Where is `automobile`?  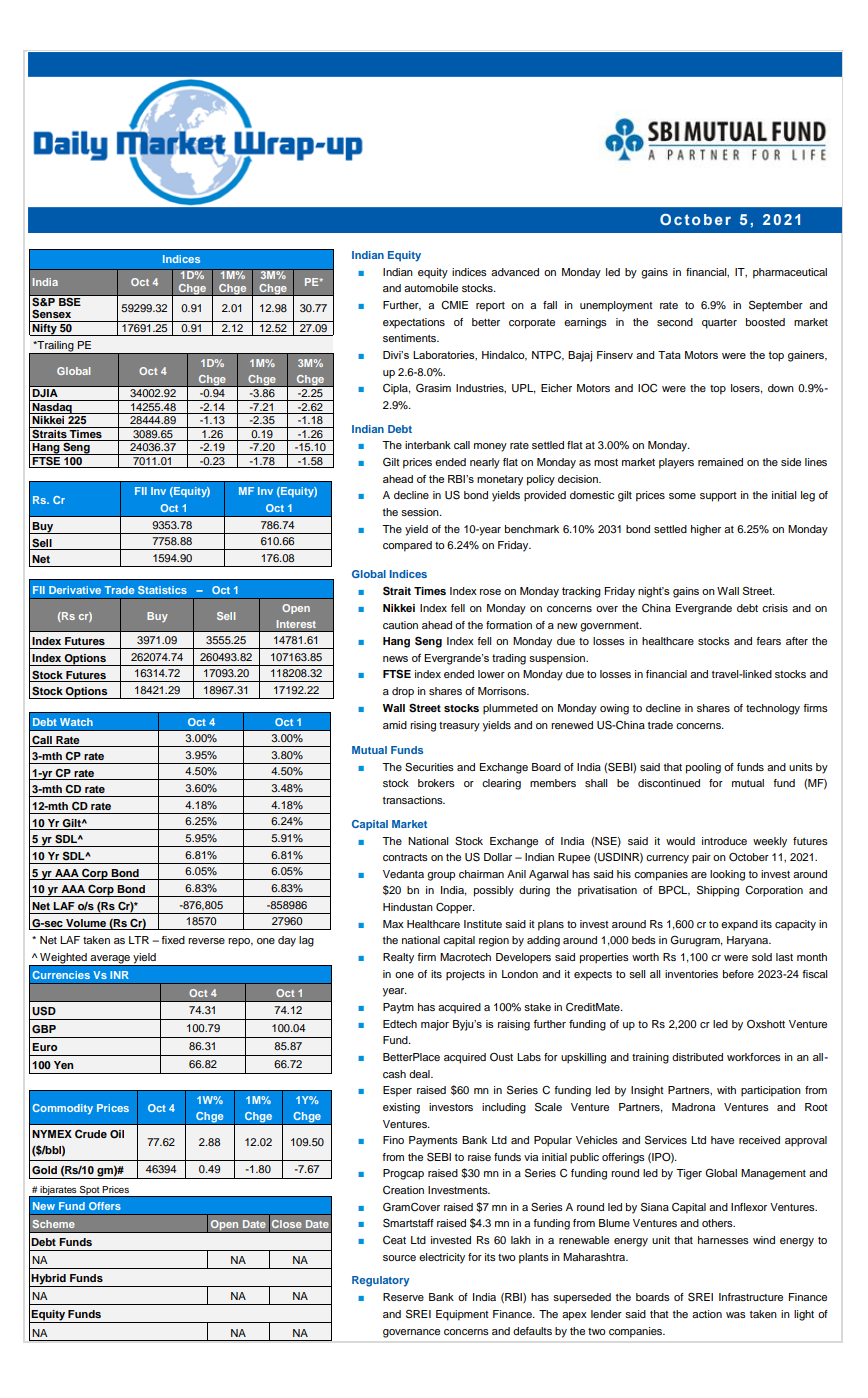
automobile is located at coordinates (431, 288).
